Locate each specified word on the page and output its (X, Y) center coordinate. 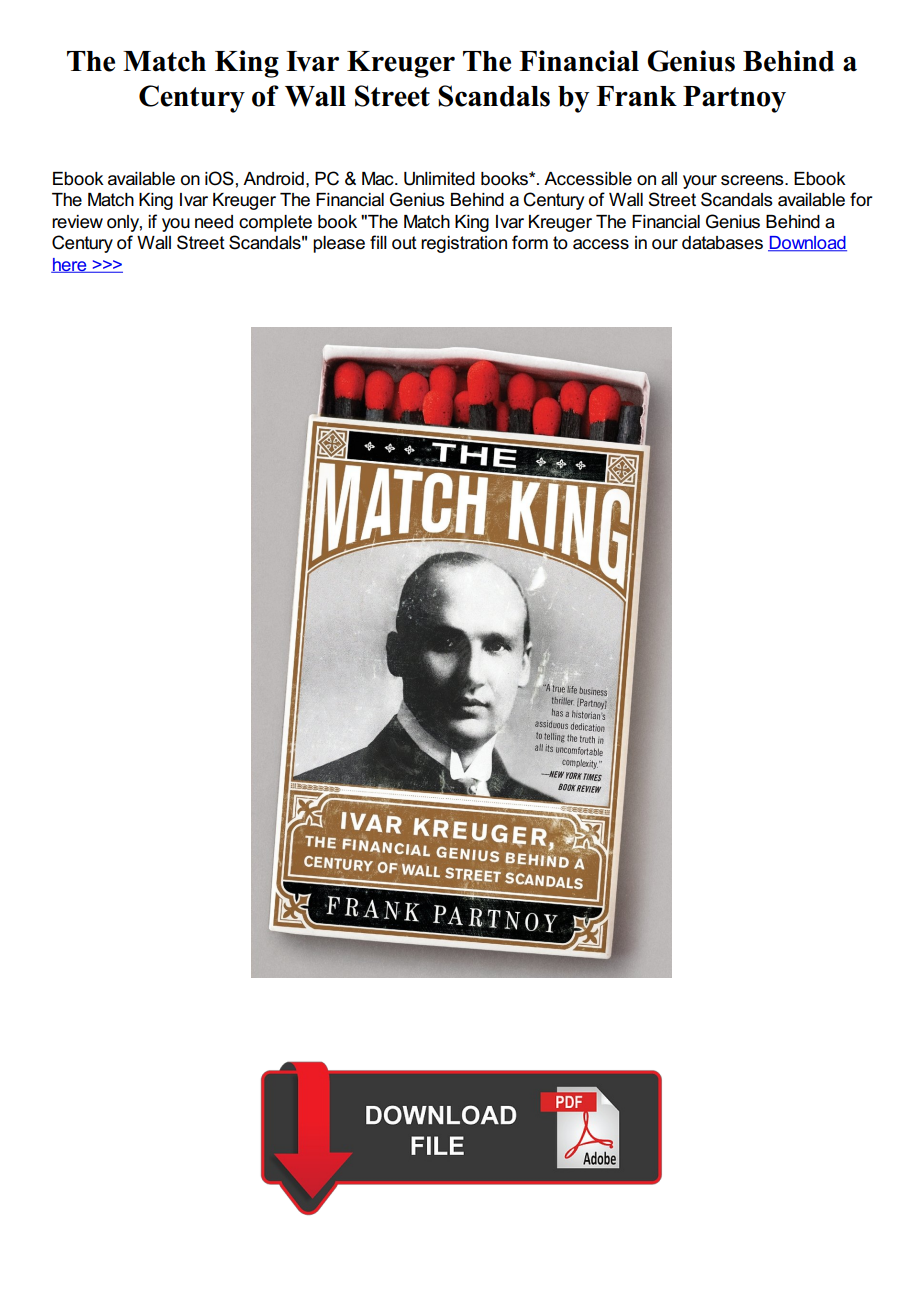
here (70, 265)
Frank (636, 96)
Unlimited (439, 179)
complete (275, 223)
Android (273, 179)
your (700, 182)
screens (753, 180)
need (214, 222)
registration (464, 244)
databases (722, 243)
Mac (379, 179)
